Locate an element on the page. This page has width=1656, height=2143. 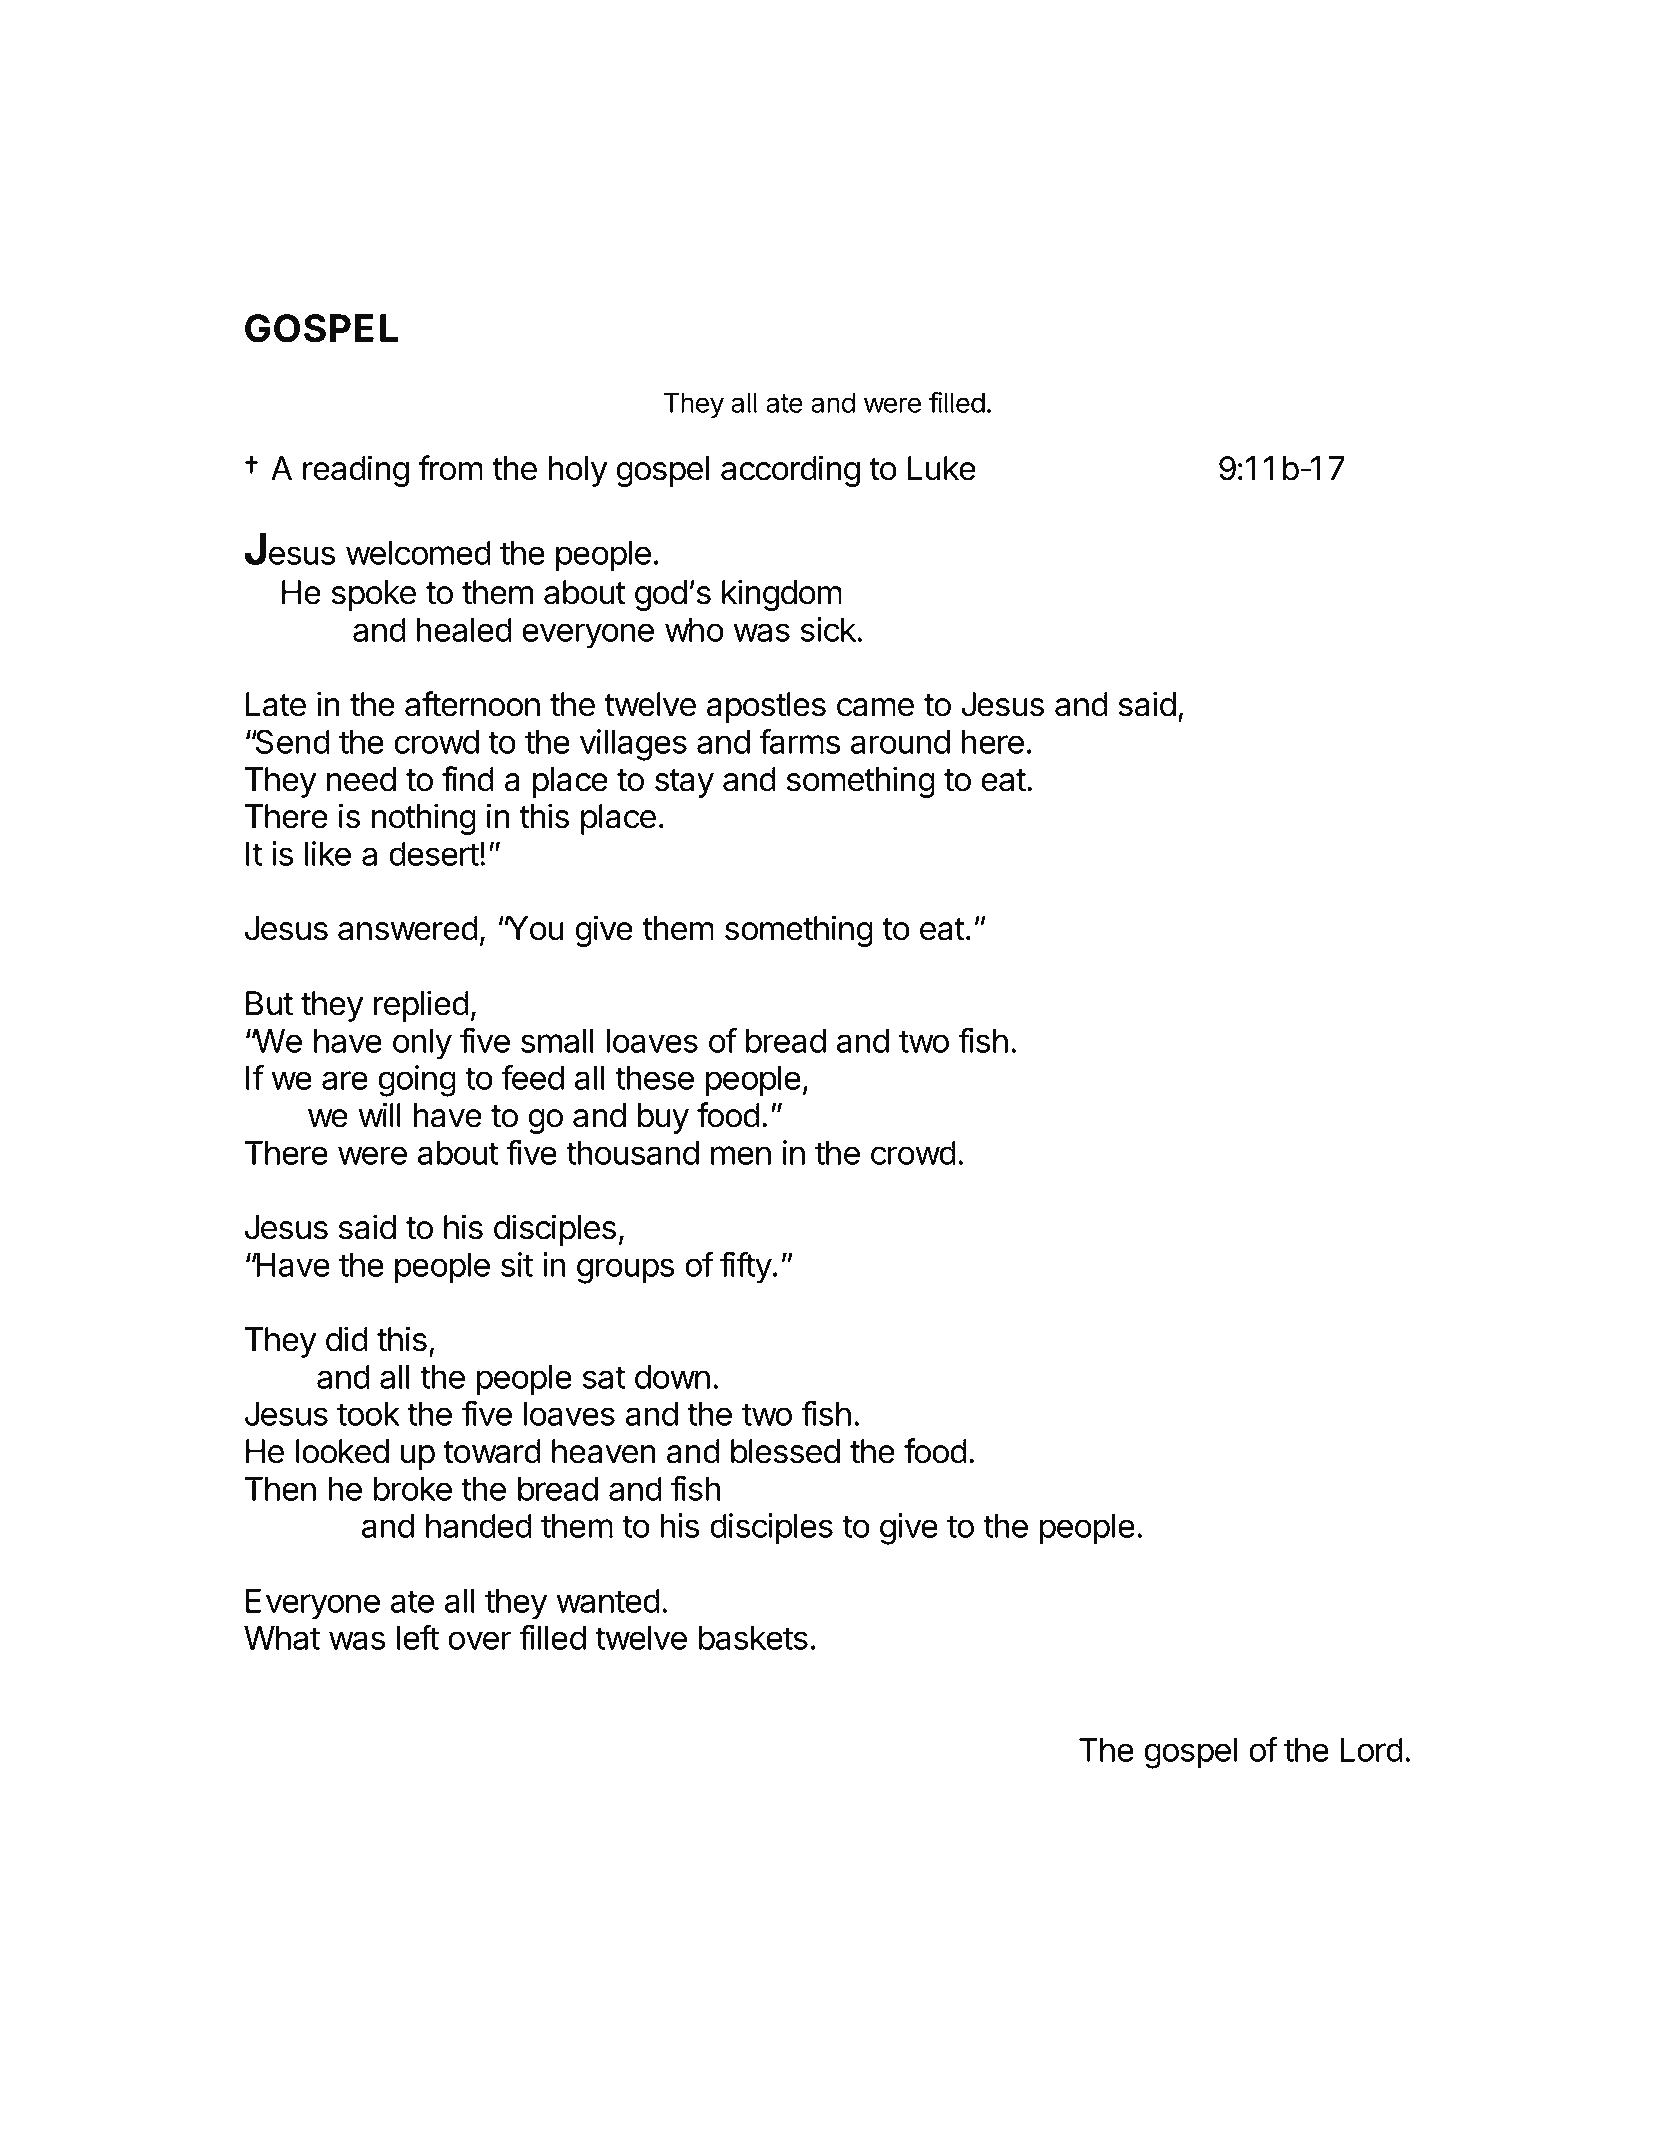
Luke is located at coordinates (942, 468).
